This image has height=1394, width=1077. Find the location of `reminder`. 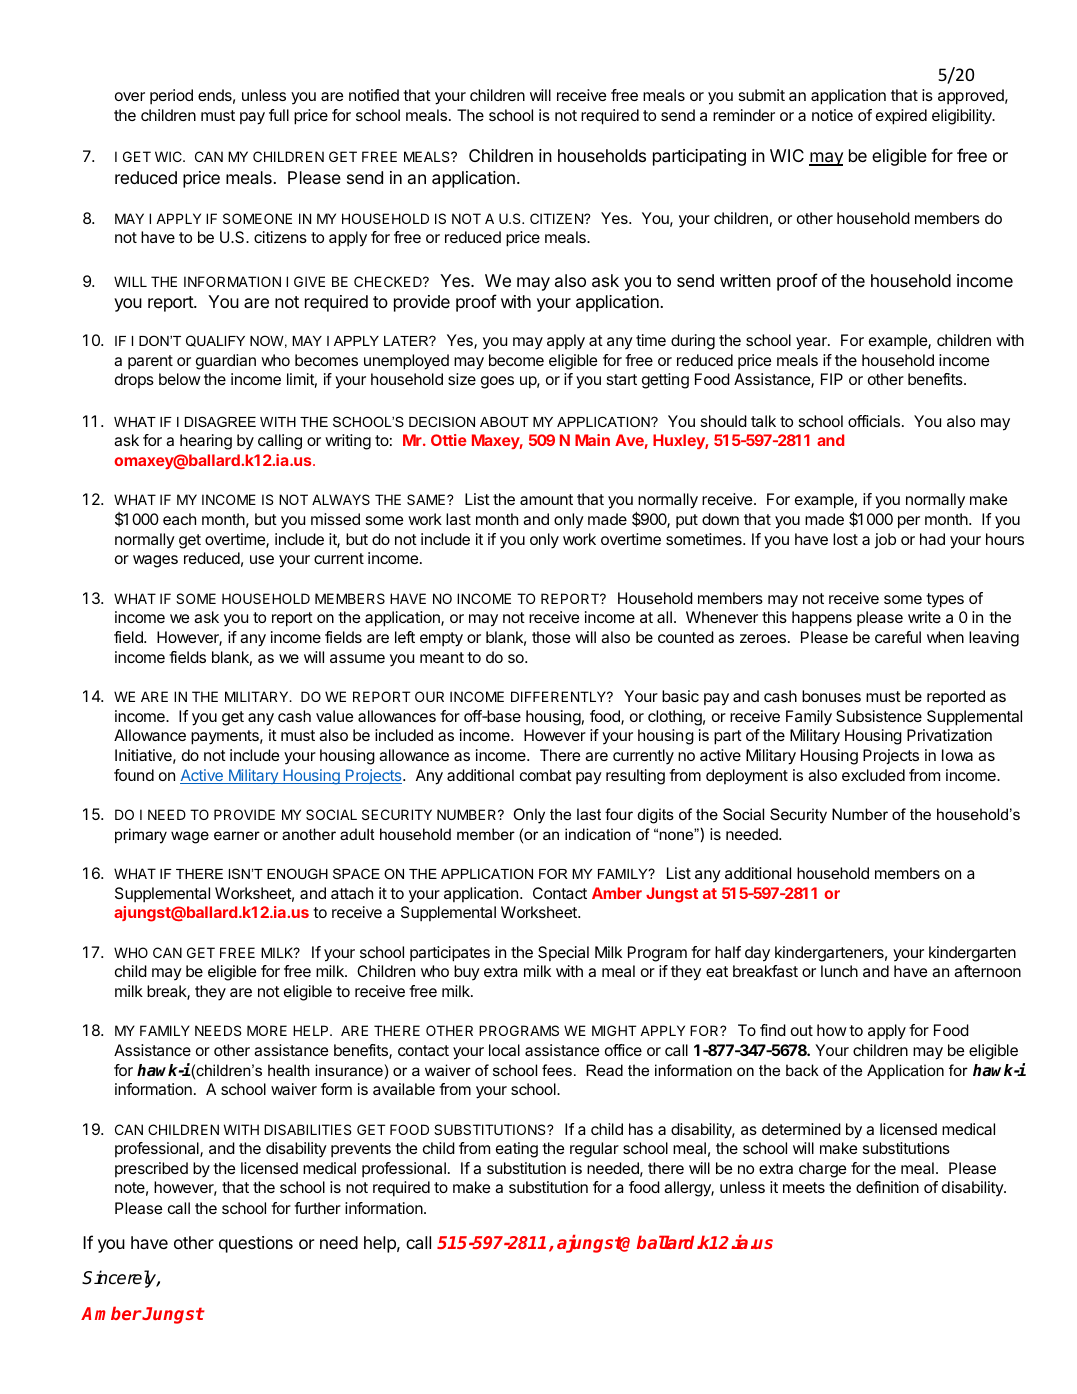

reminder is located at coordinates (744, 115).
